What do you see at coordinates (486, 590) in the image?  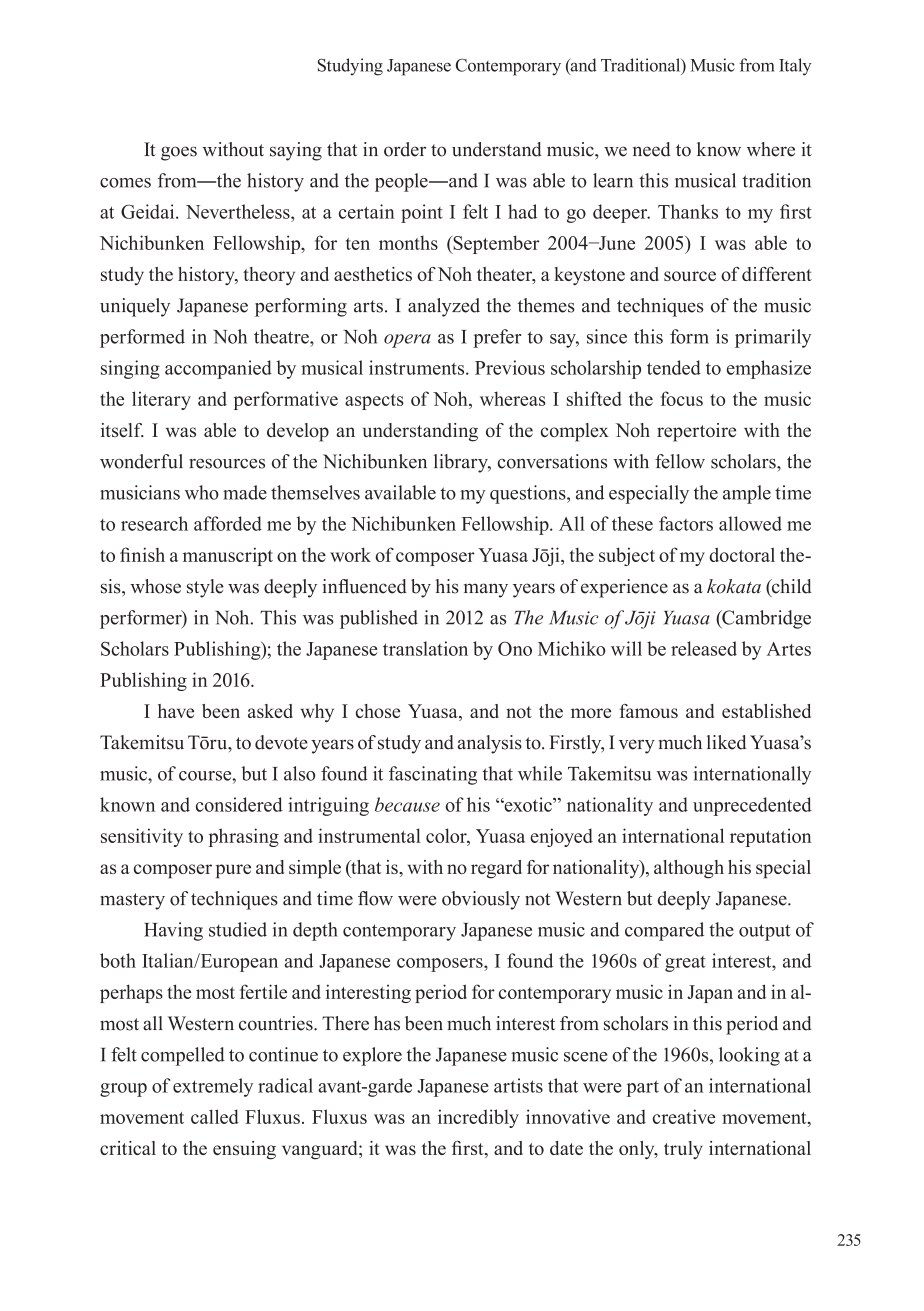 I see `many` at bounding box center [486, 590].
